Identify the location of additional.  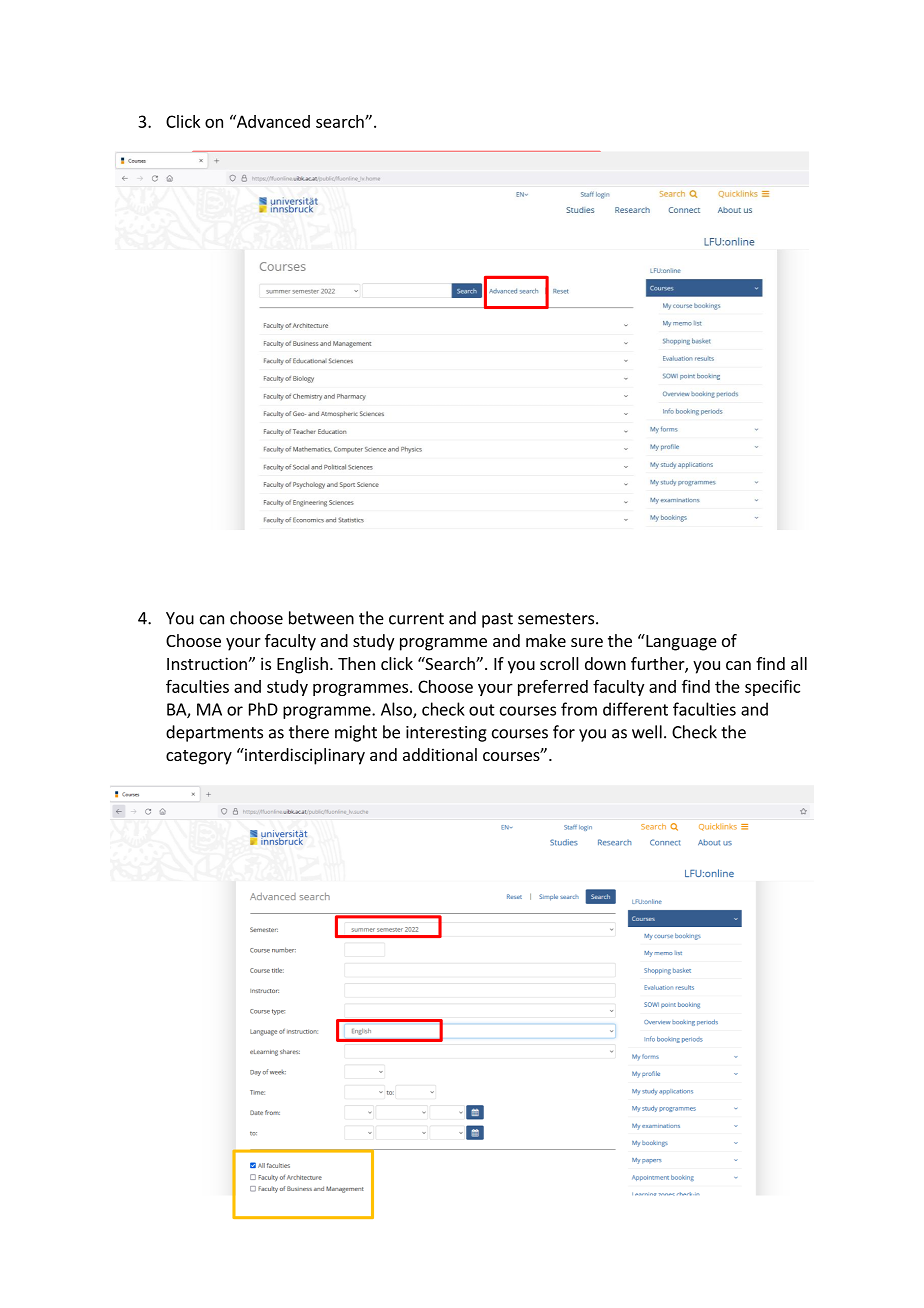
(440, 754).
